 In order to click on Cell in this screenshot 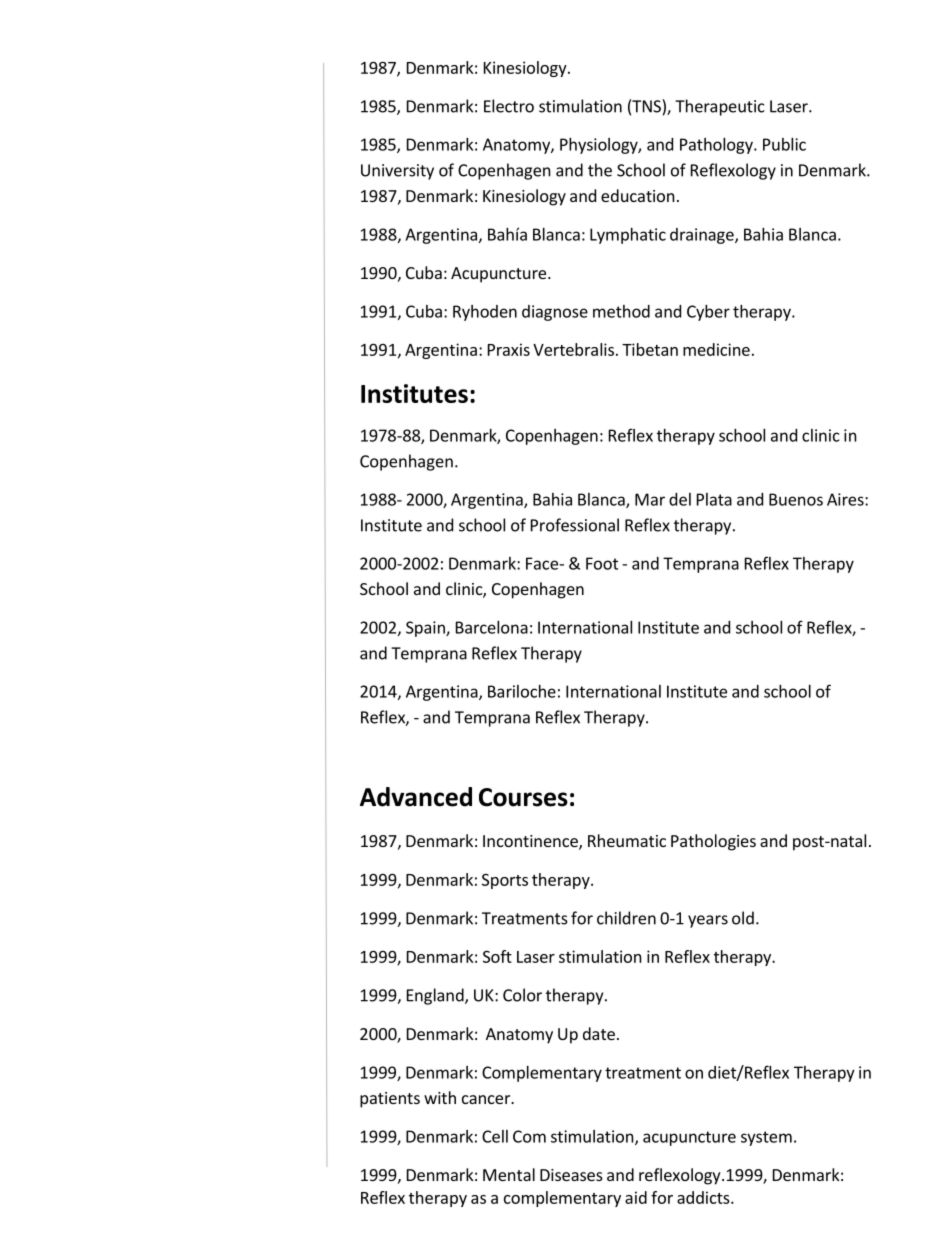, I will do `click(495, 1136)`.
